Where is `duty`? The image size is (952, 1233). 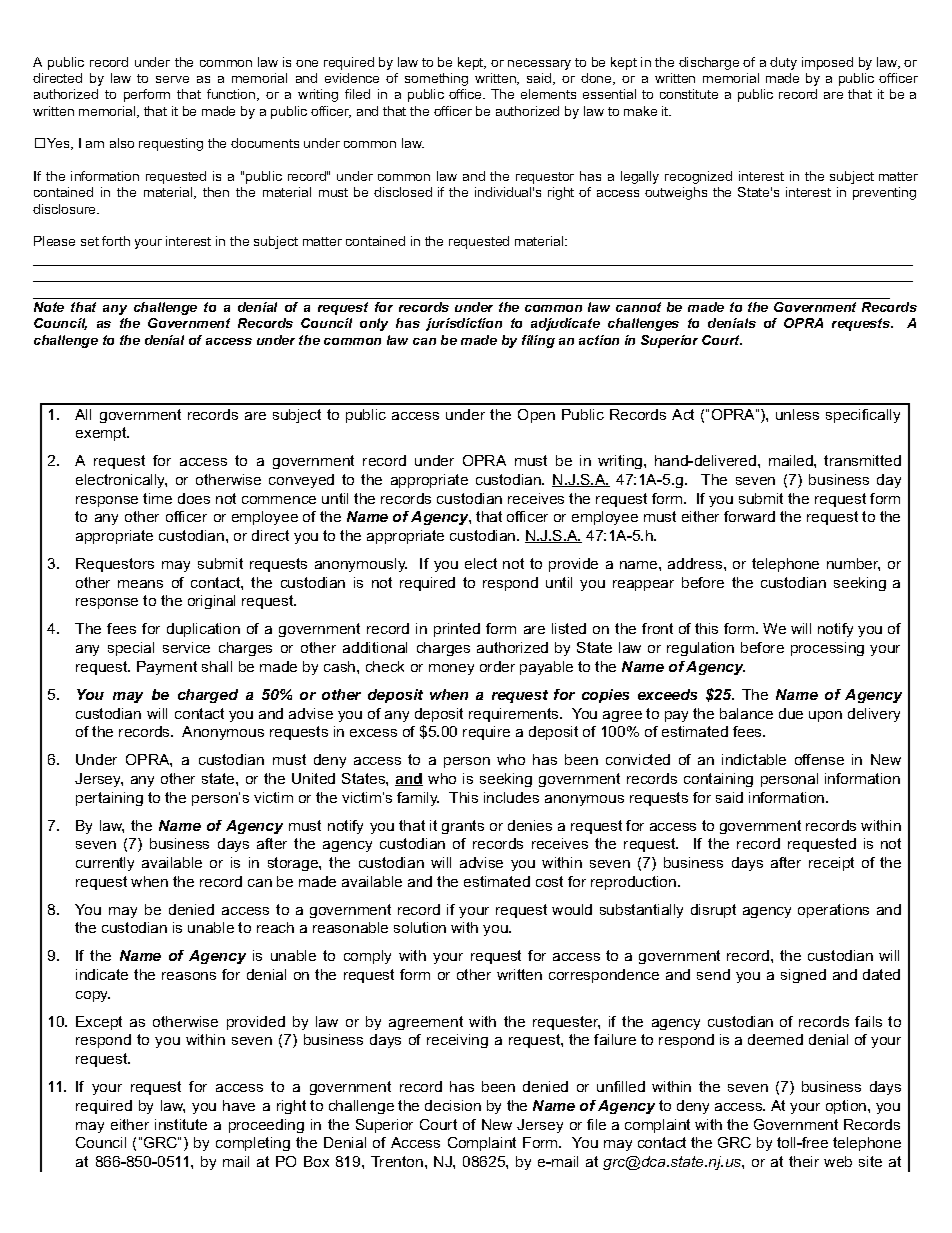 duty is located at coordinates (783, 63).
